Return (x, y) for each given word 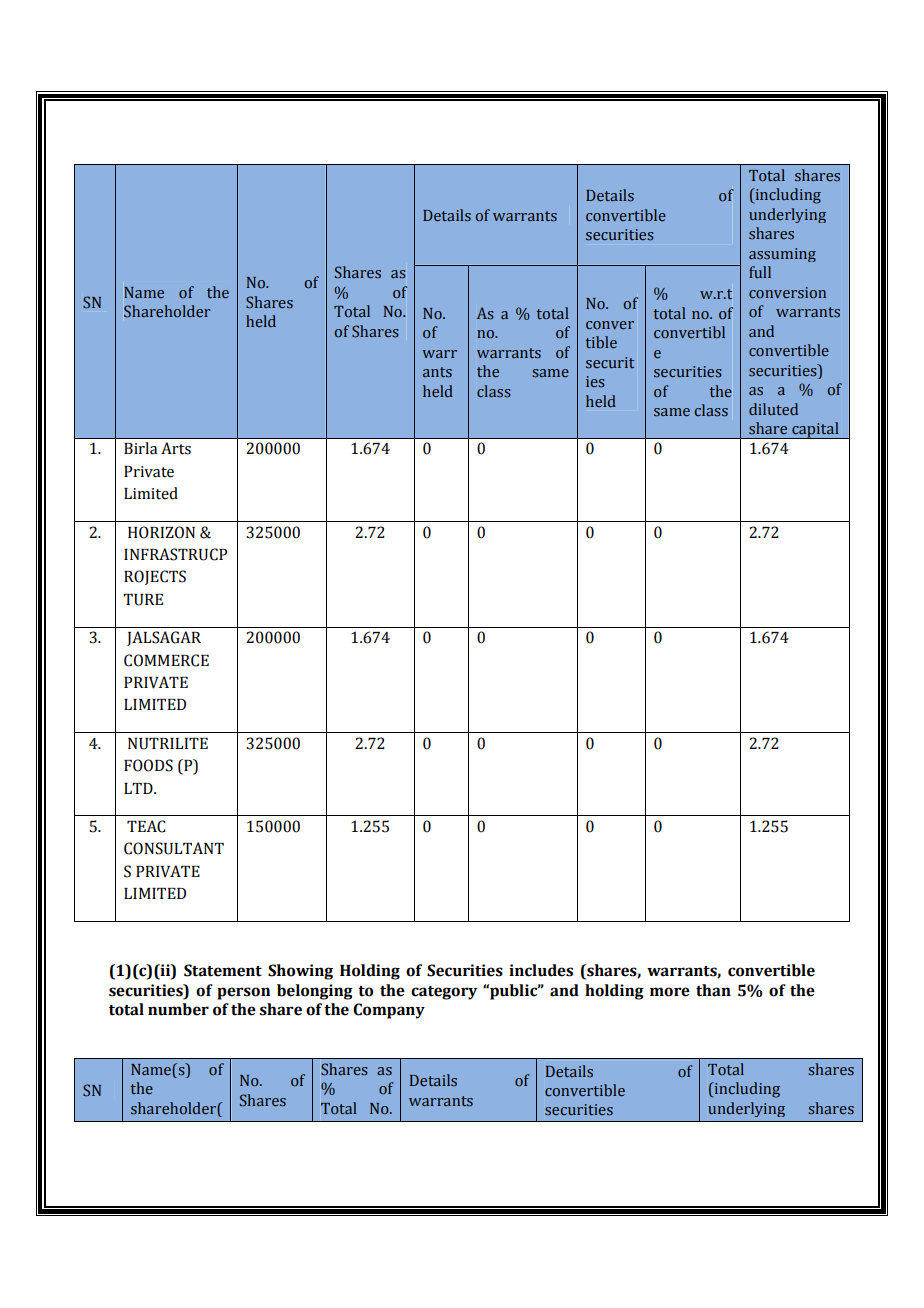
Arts (176, 448)
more (670, 992)
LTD (139, 788)
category (444, 993)
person (243, 993)
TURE (143, 600)
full (760, 272)
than (713, 990)
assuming (782, 255)
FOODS (148, 765)
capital (815, 430)
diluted (773, 409)
